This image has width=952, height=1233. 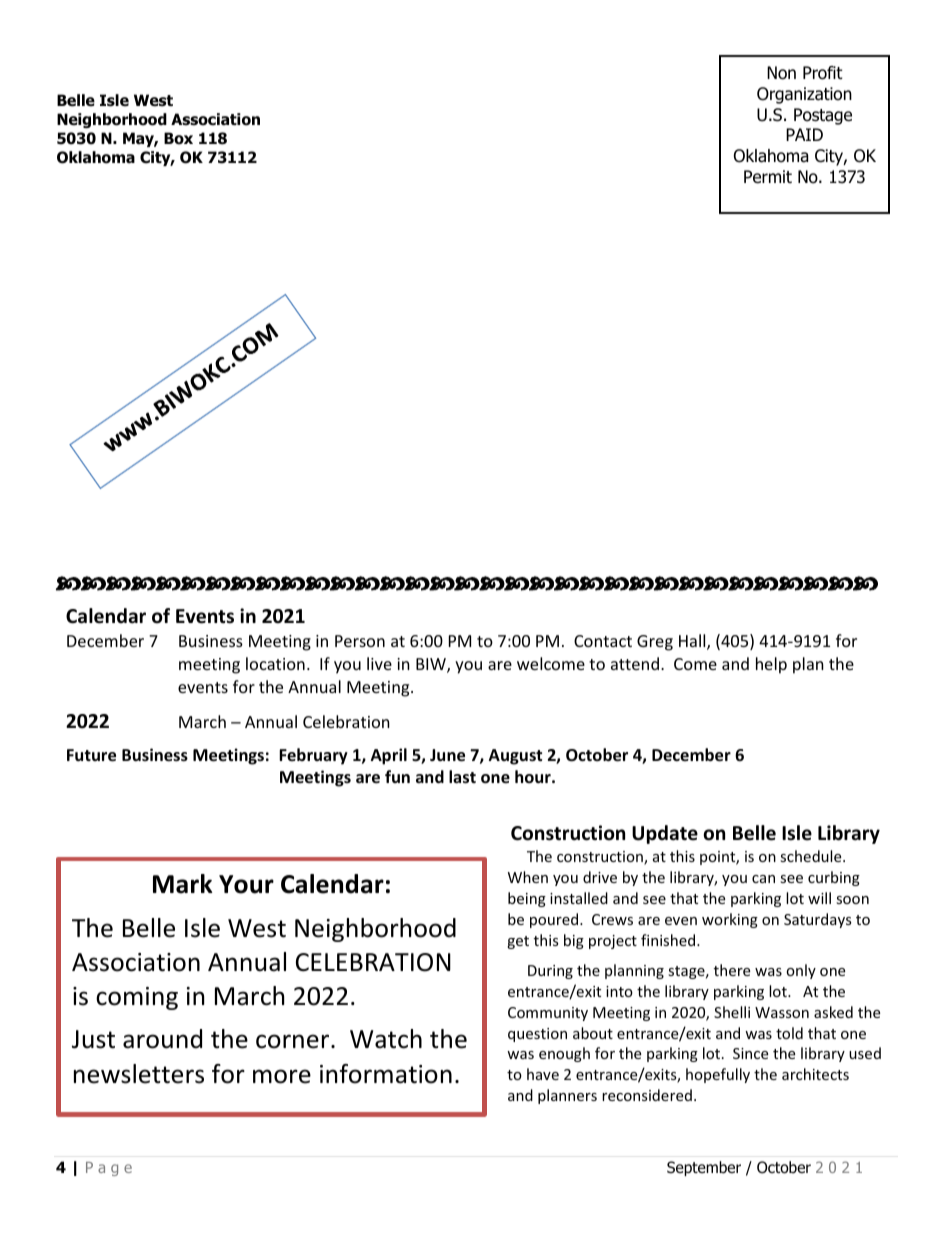 I want to click on PAID, so click(x=804, y=134).
